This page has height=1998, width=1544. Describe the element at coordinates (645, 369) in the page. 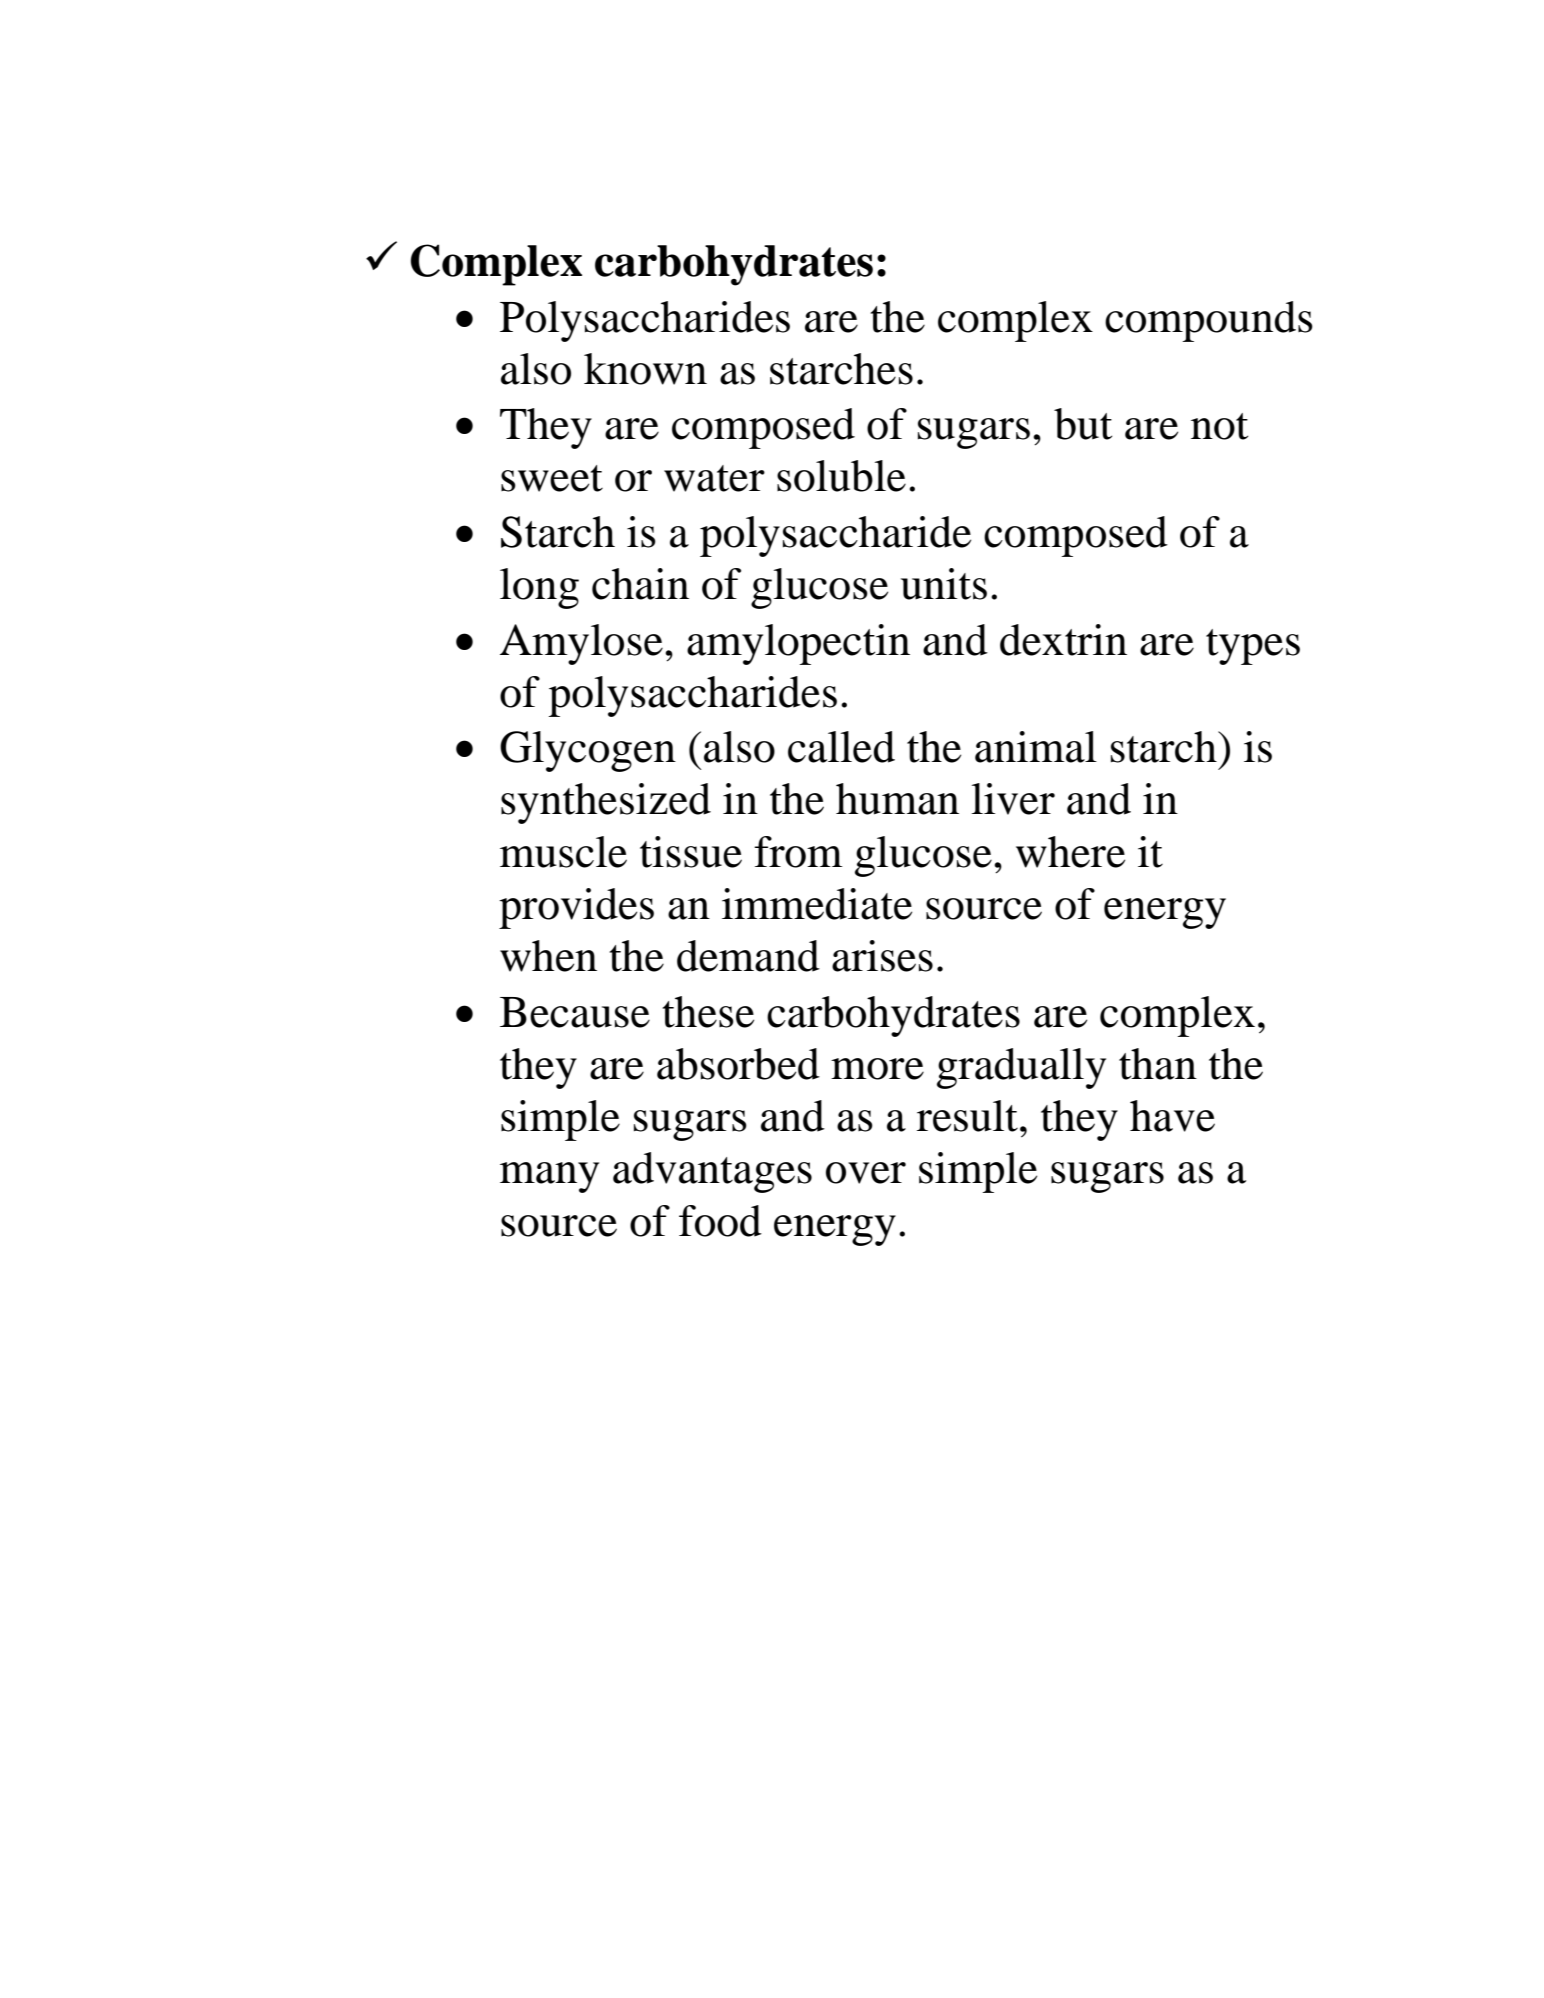

I see `known` at that location.
